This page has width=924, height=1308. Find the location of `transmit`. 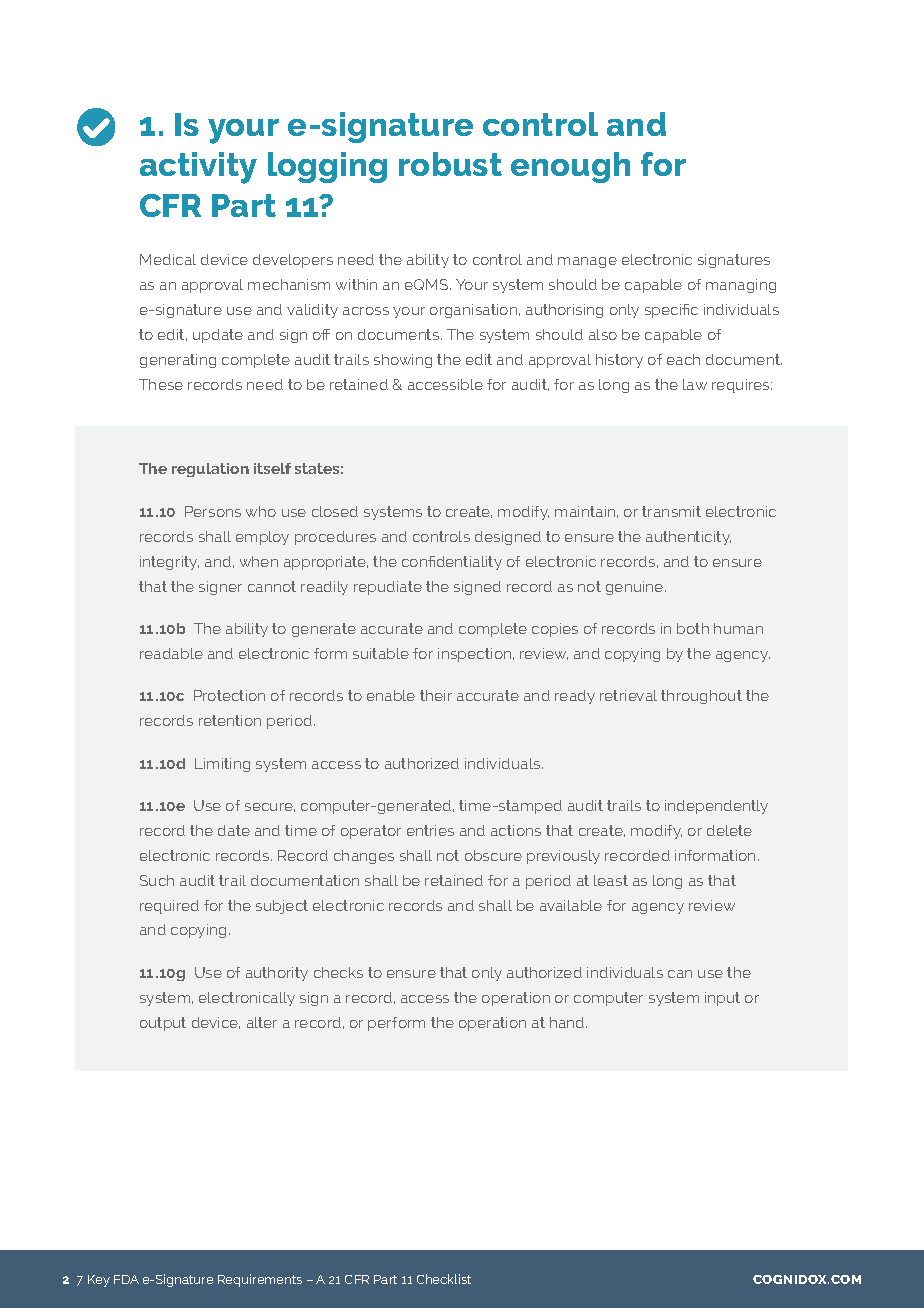

transmit is located at coordinates (671, 511).
